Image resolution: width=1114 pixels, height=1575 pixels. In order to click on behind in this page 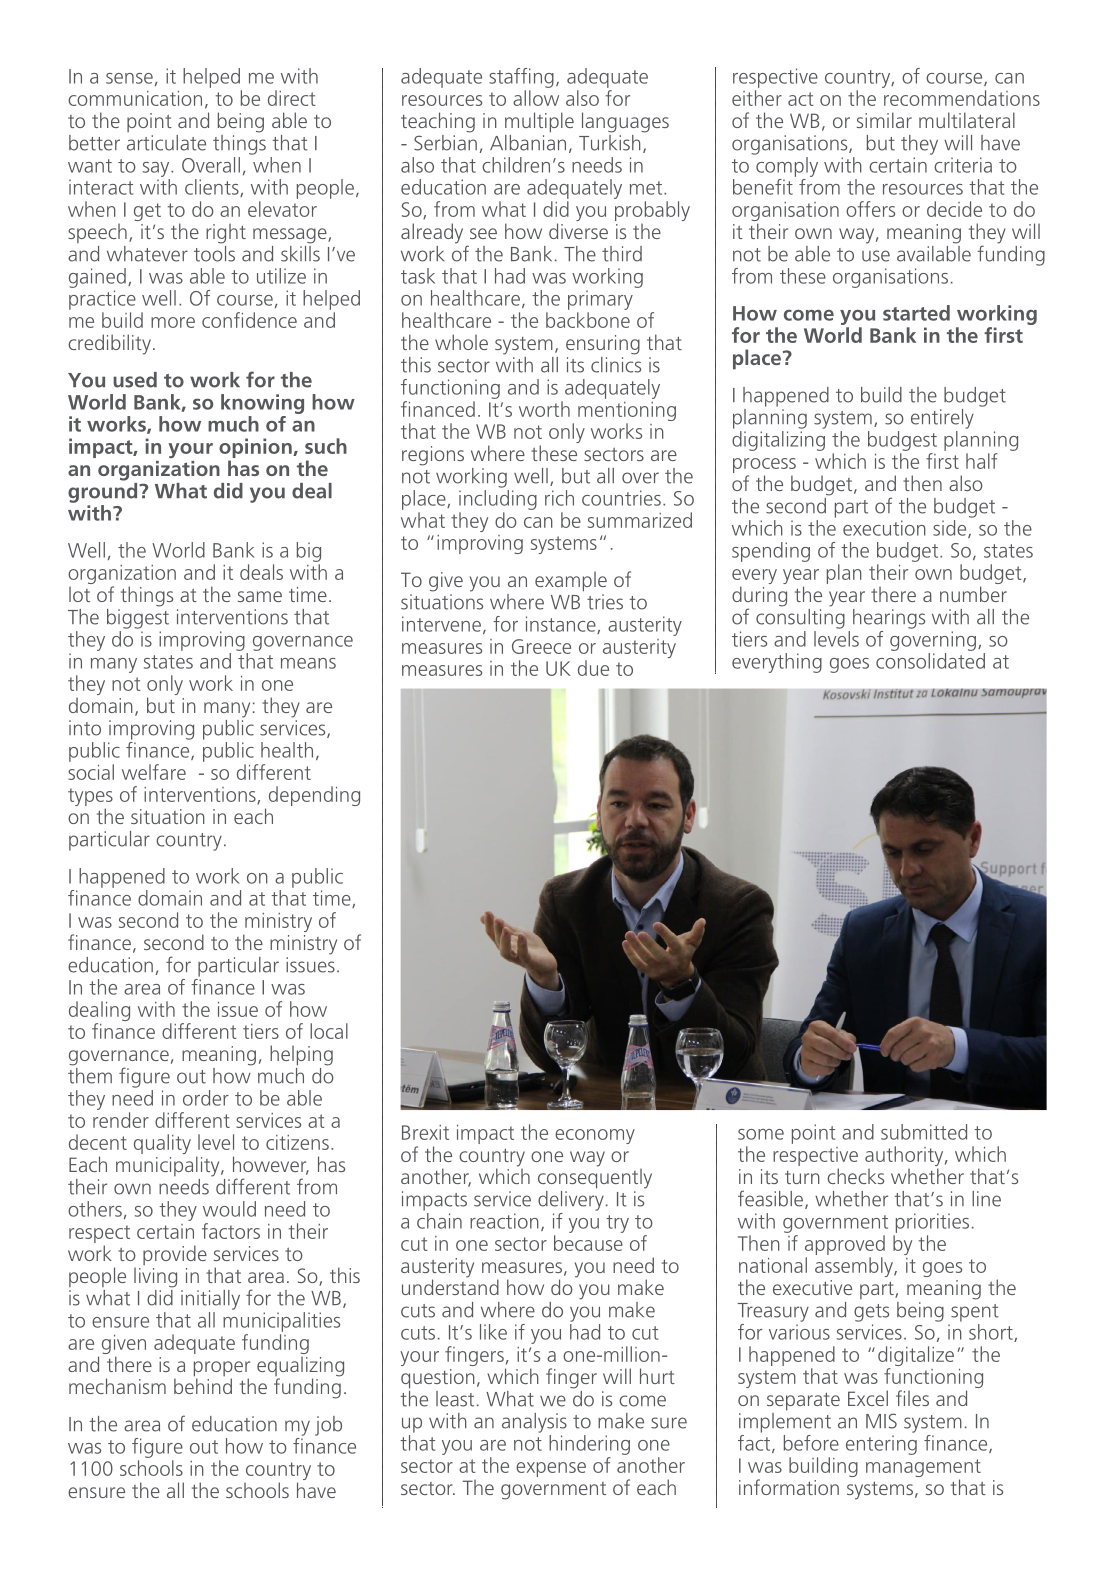, I will do `click(203, 1385)`.
